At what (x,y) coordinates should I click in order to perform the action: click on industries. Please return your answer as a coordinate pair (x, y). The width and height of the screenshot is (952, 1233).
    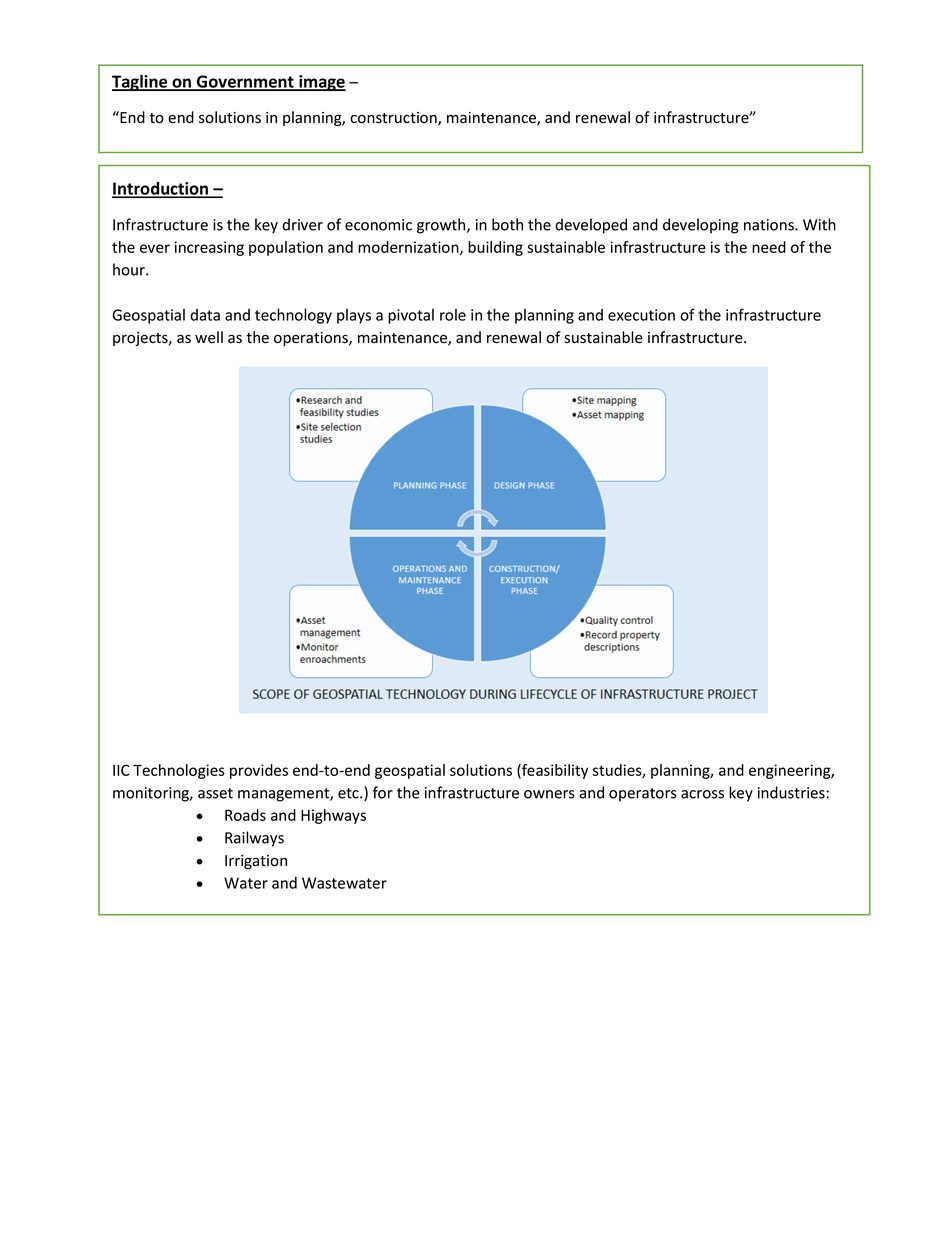
    Looking at the image, I should click on (791, 792).
